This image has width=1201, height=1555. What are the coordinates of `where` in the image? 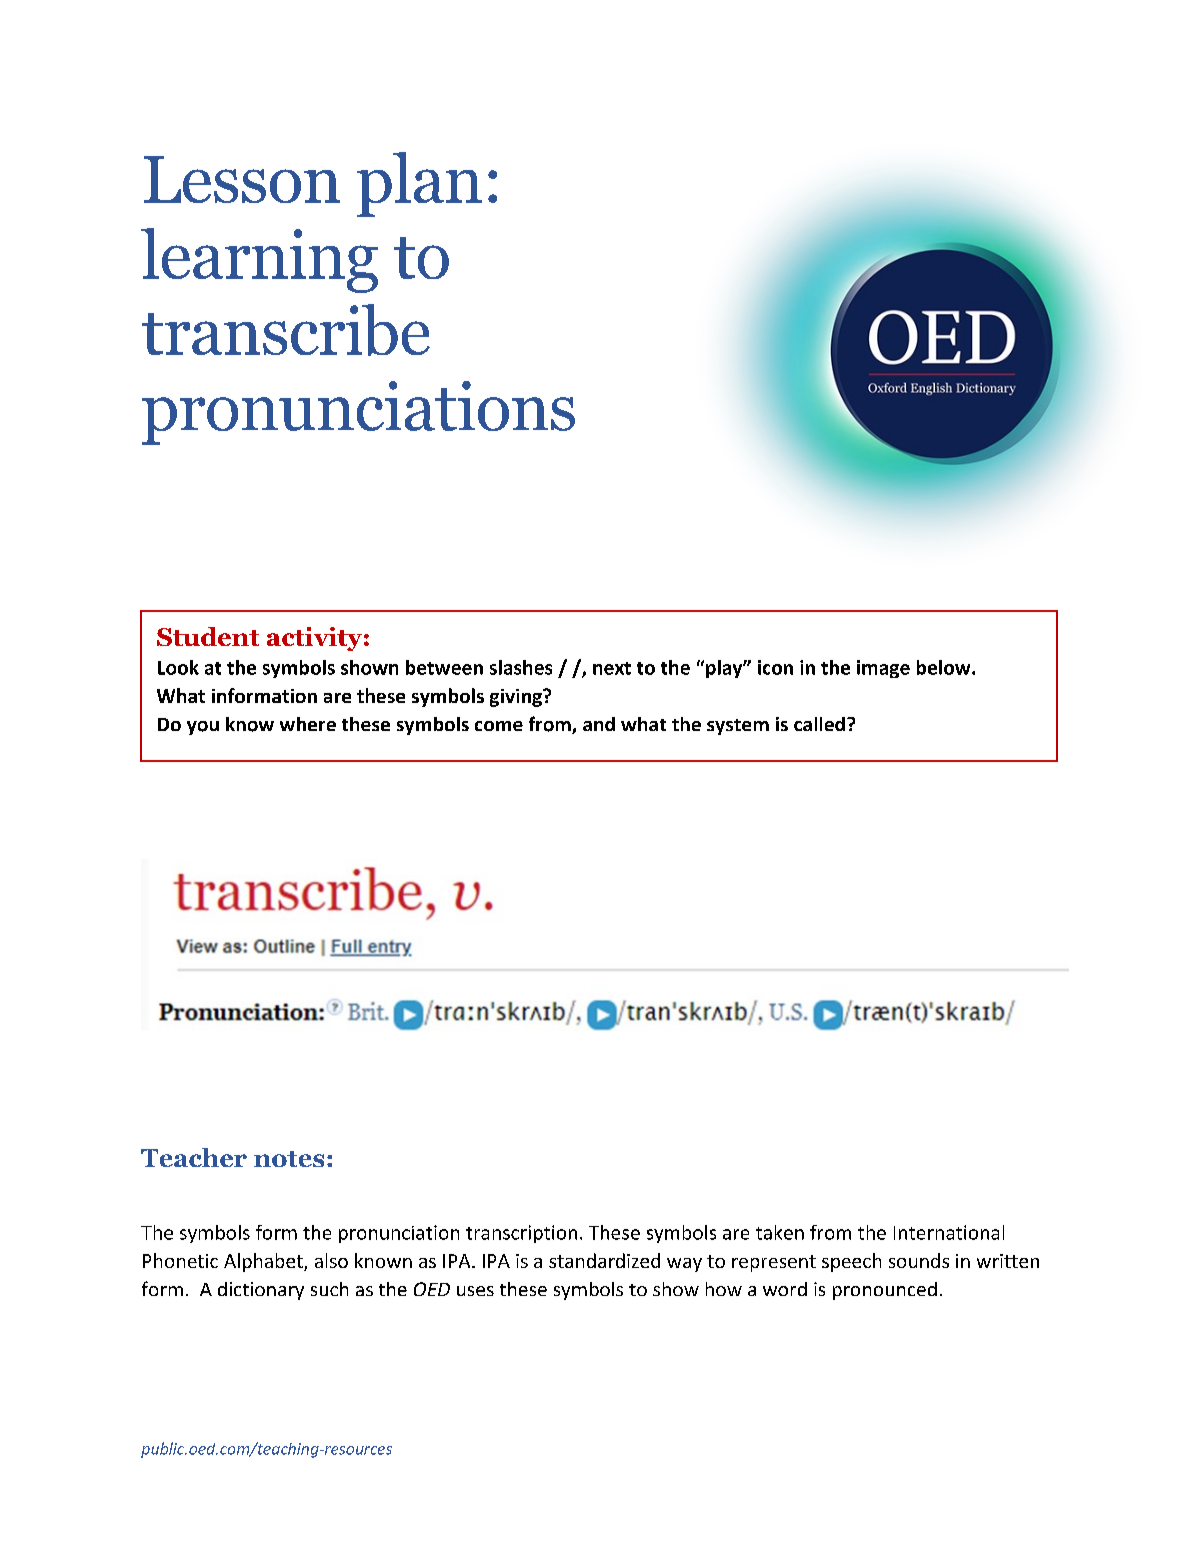 It's located at (308, 724).
